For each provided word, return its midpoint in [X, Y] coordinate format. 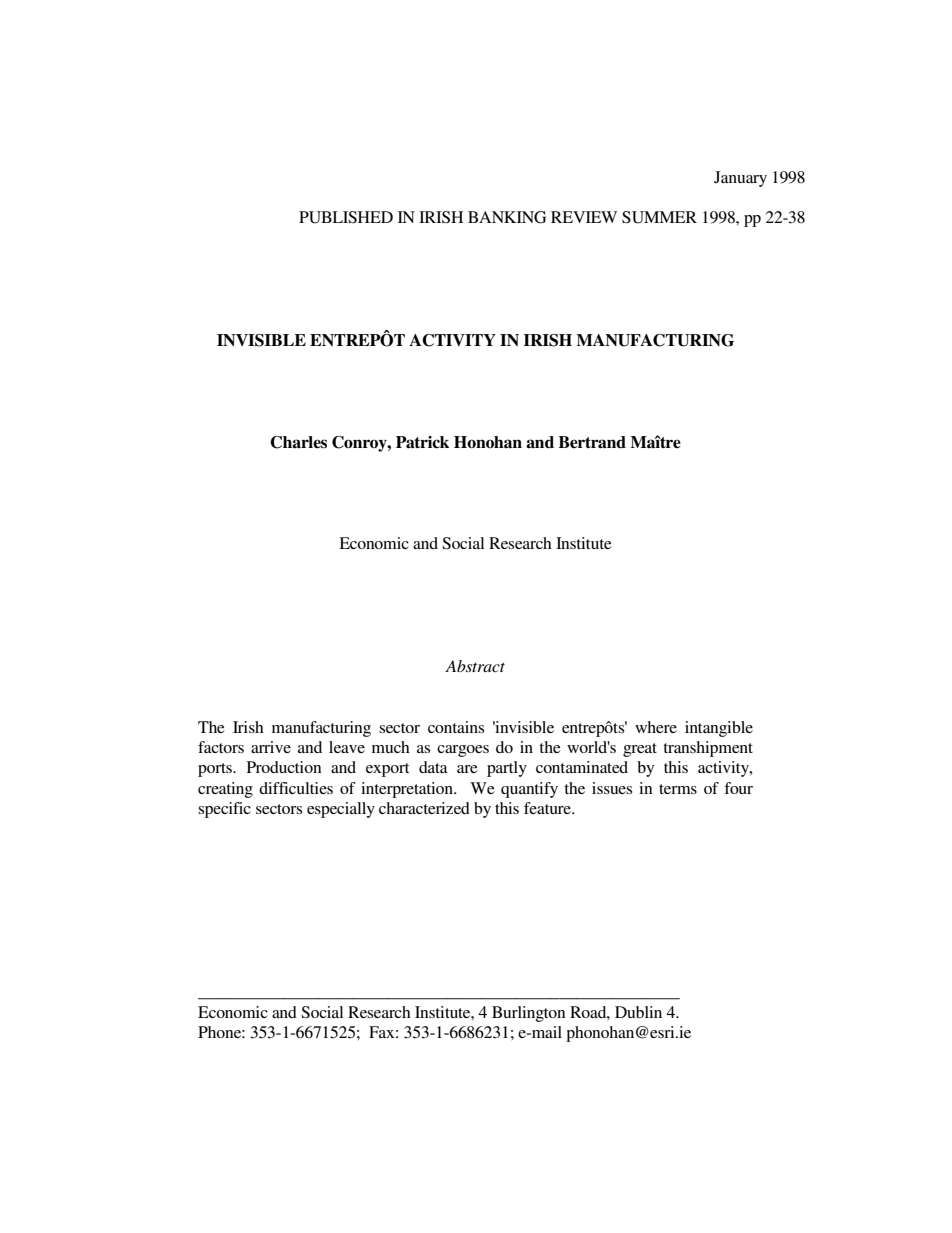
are [467, 769]
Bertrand [592, 442]
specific [224, 810]
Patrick [422, 442]
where [656, 727]
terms [678, 789]
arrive [271, 747]
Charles [298, 442]
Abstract [475, 666]
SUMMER [659, 217]
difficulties [296, 788]
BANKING [507, 217]
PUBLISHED [346, 217]
